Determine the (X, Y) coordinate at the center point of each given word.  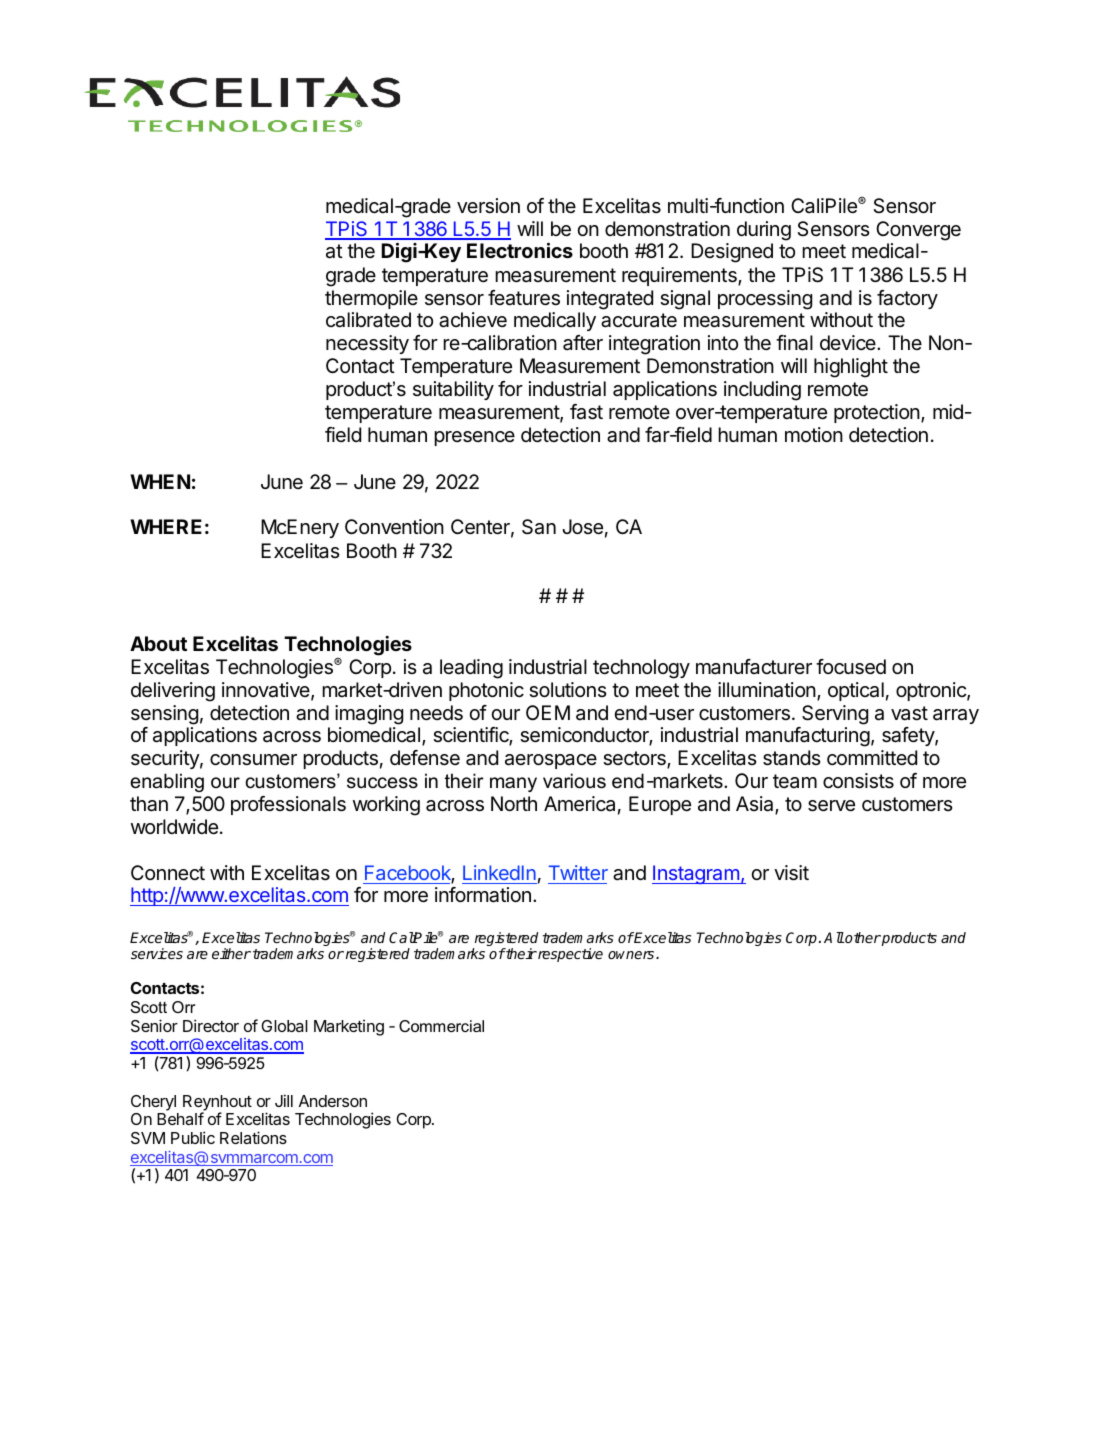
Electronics (520, 250)
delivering (173, 692)
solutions (568, 690)
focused (851, 667)
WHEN (160, 481)
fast (586, 412)
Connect (168, 872)
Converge (918, 231)
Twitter (578, 872)
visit (791, 873)
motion (814, 434)
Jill (284, 1100)
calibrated (368, 320)
